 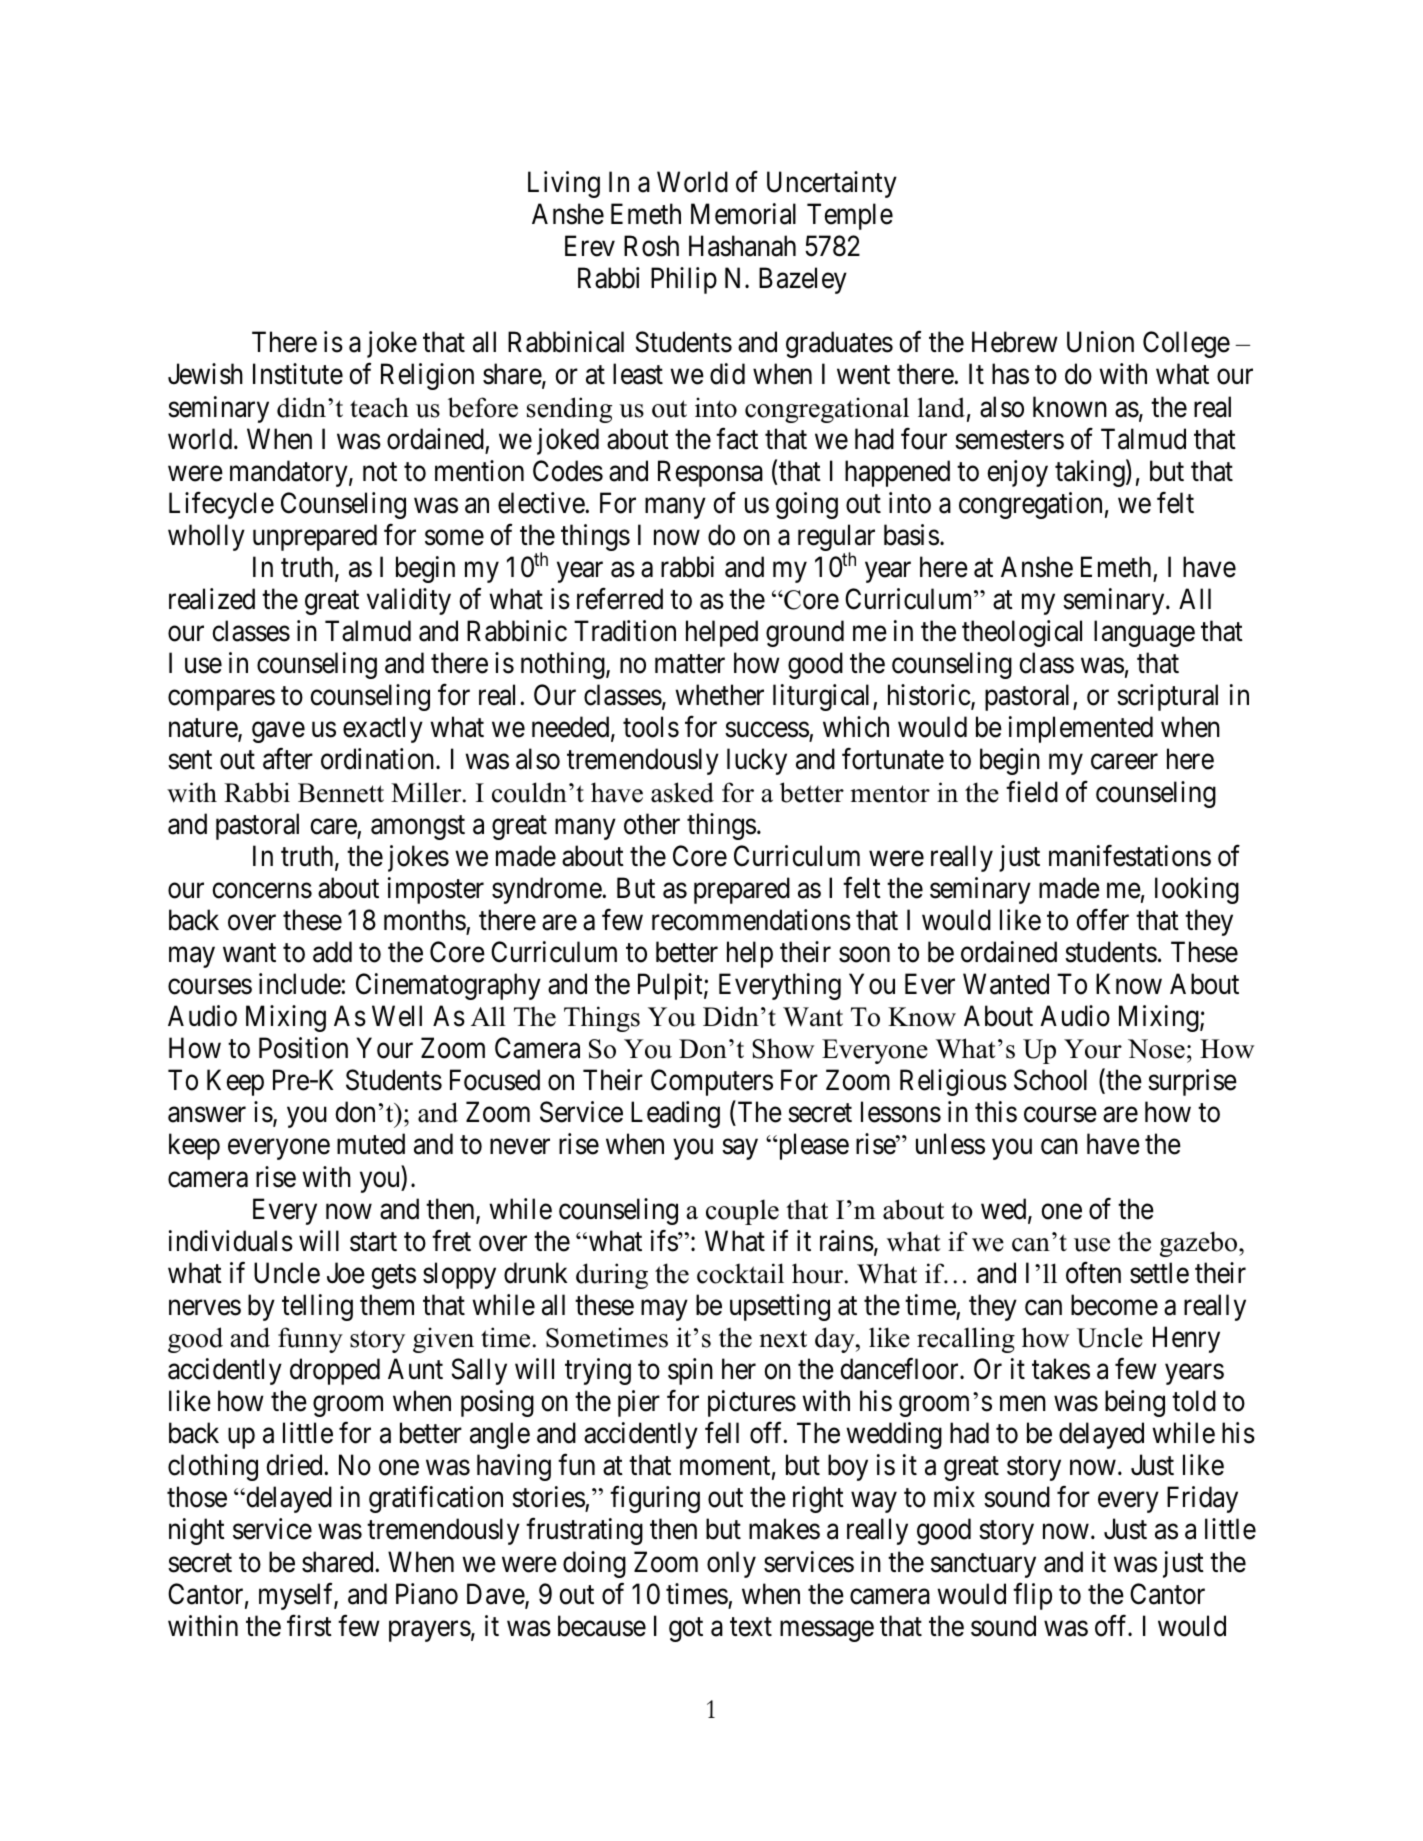 I want to click on validity, so click(x=409, y=601).
